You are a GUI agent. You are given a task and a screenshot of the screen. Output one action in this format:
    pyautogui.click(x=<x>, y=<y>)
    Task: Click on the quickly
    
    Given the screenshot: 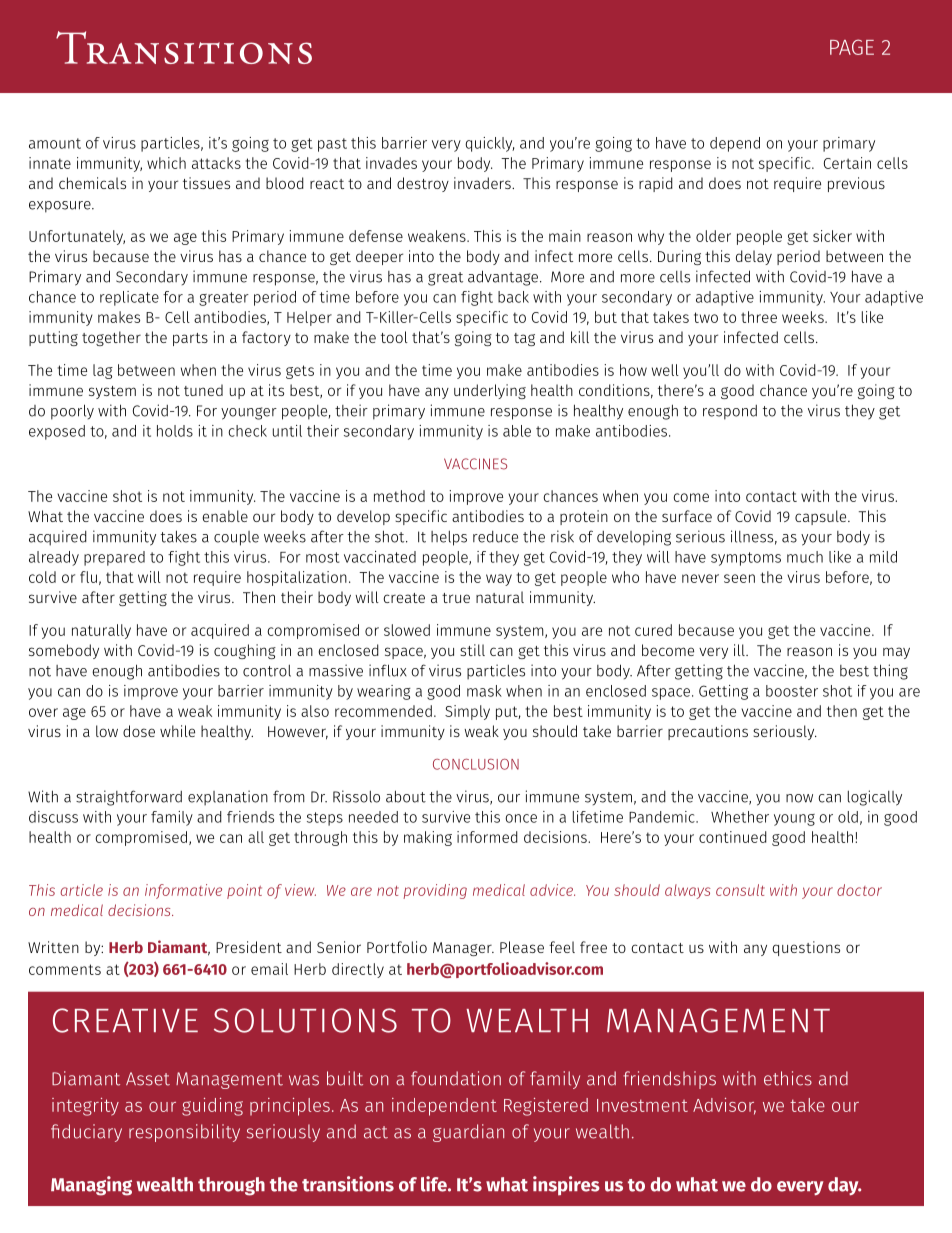 What is the action you would take?
    pyautogui.click(x=489, y=144)
